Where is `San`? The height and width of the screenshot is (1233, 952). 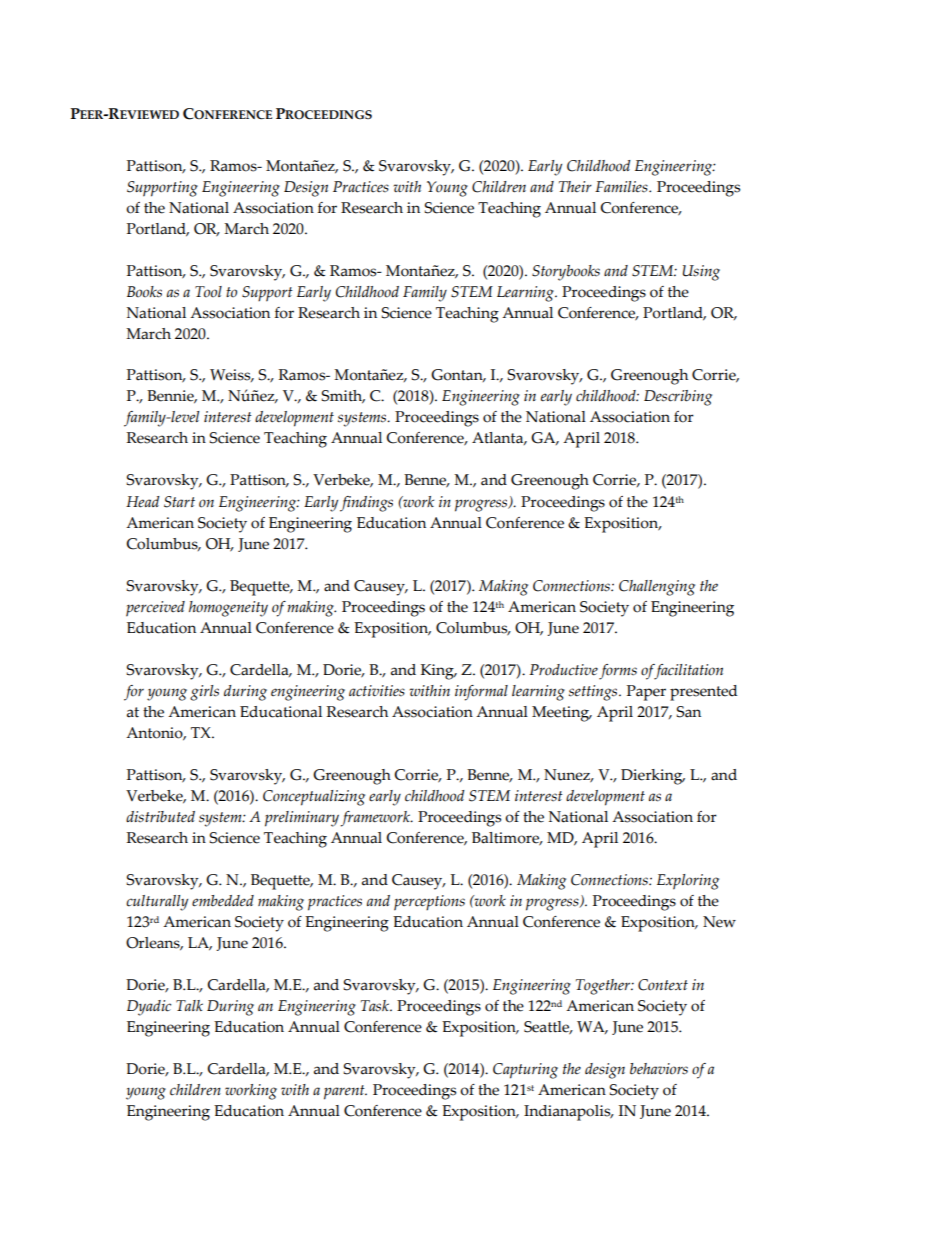
San is located at coordinates (688, 712).
